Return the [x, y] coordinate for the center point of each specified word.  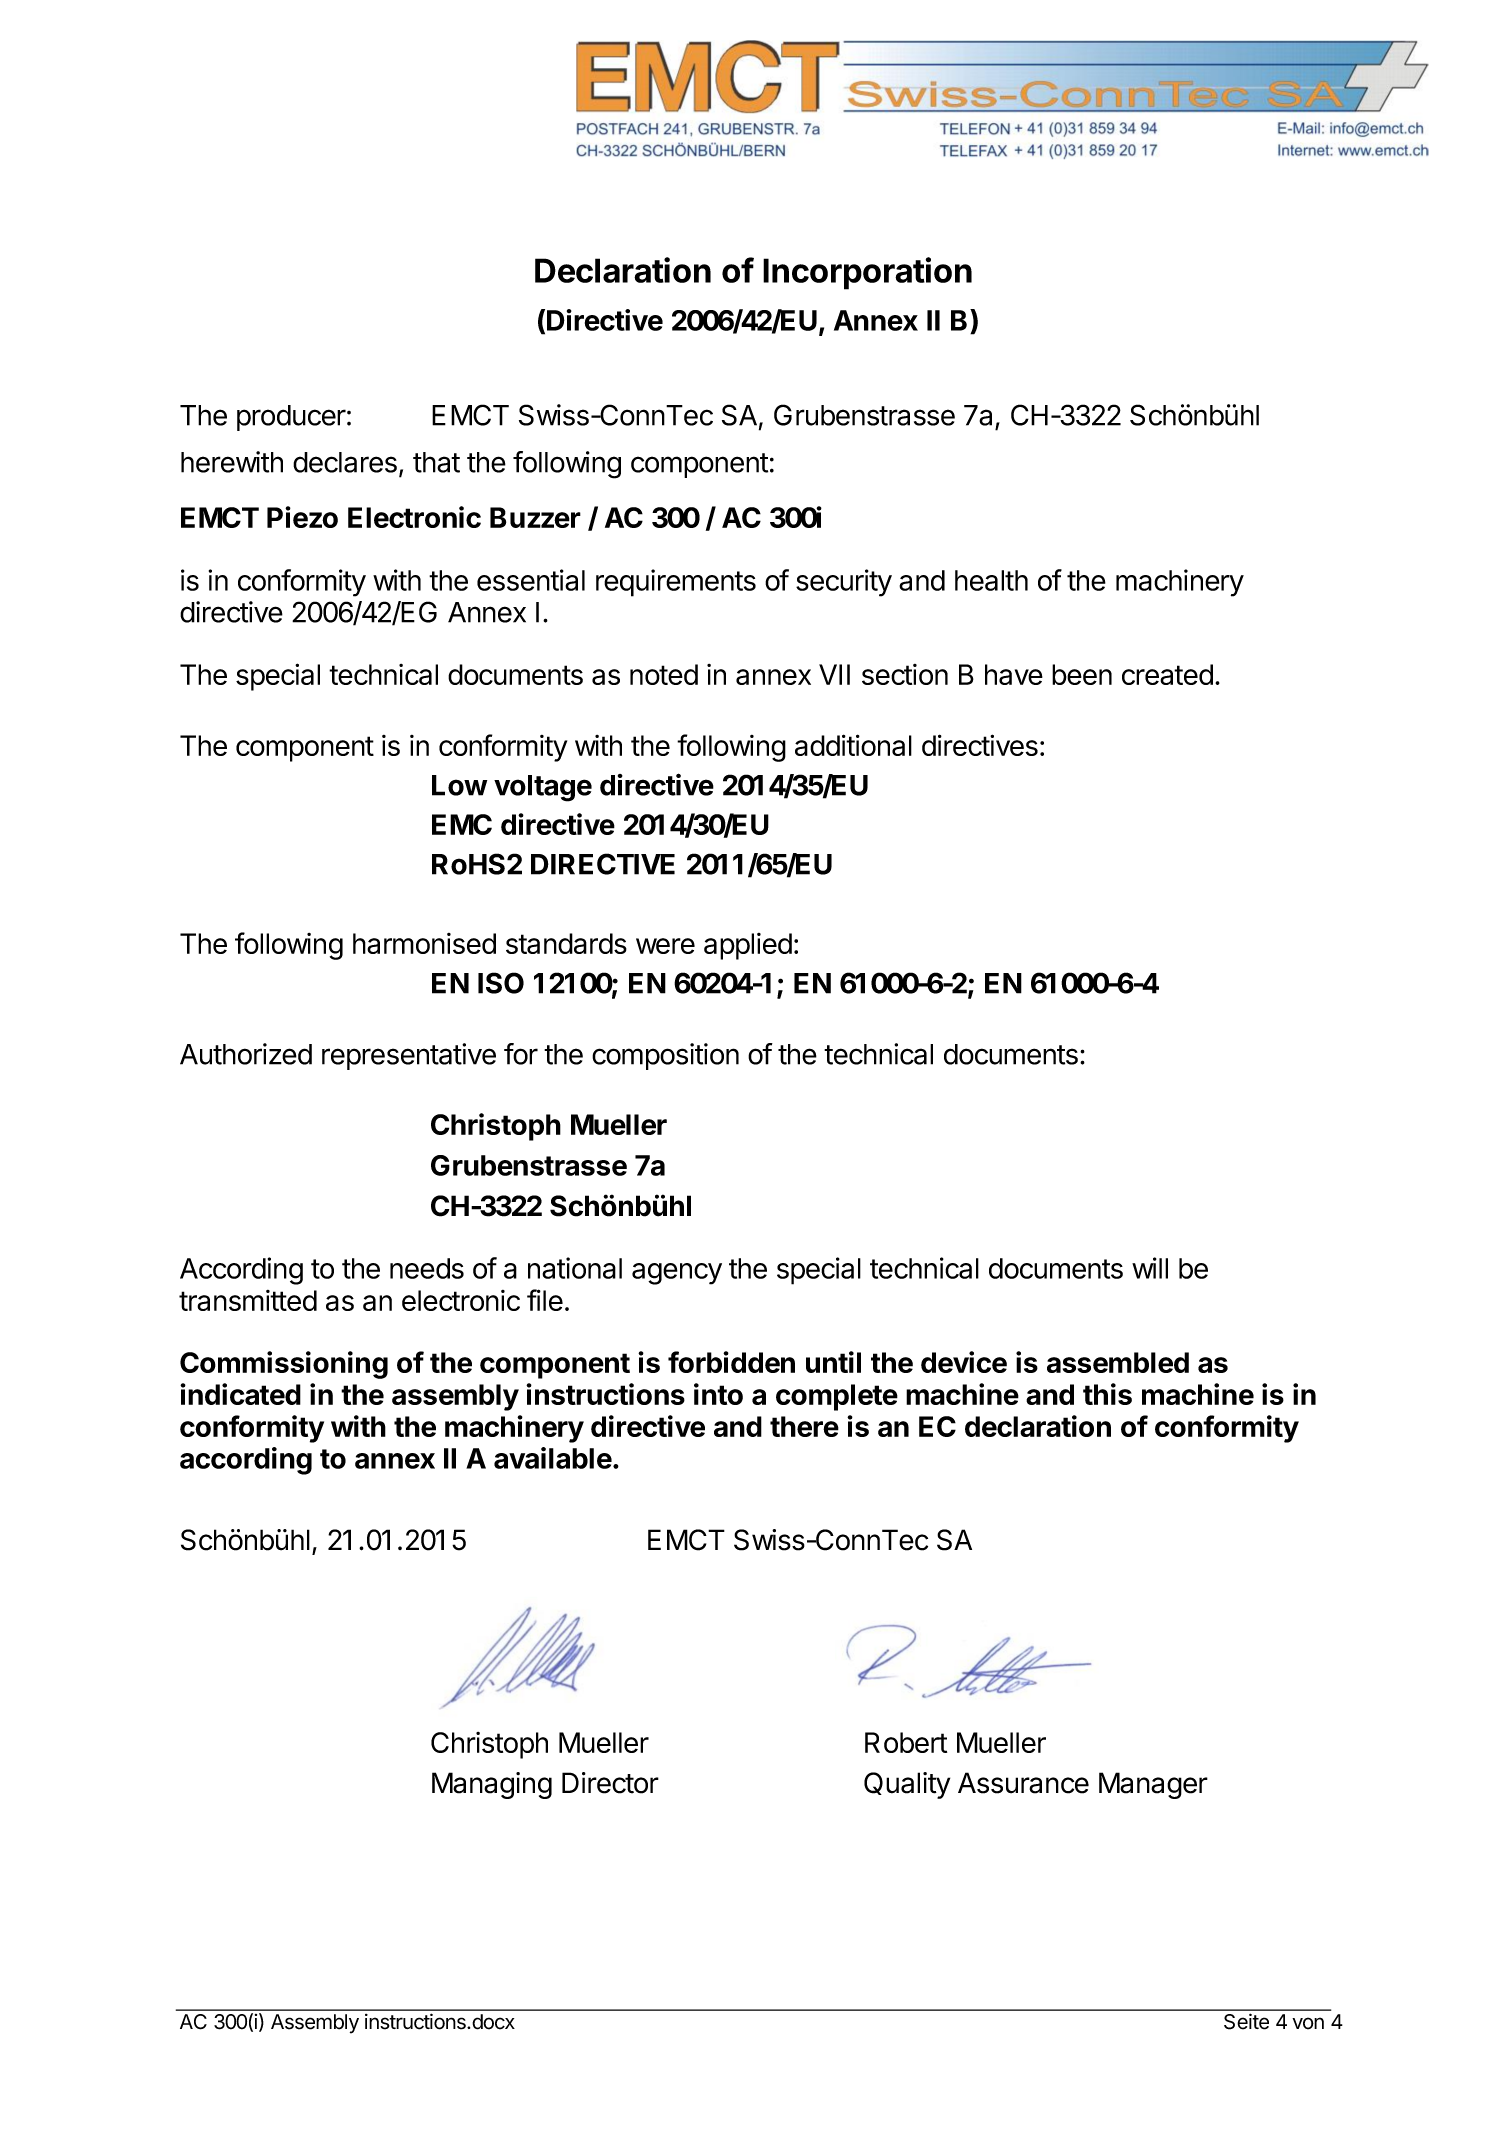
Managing [492, 1785]
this [1107, 1394]
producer [291, 418]
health [991, 580]
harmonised [424, 943]
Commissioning [284, 1365]
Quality [907, 1785]
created [1167, 674]
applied [748, 946]
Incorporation [867, 273]
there [804, 1426]
